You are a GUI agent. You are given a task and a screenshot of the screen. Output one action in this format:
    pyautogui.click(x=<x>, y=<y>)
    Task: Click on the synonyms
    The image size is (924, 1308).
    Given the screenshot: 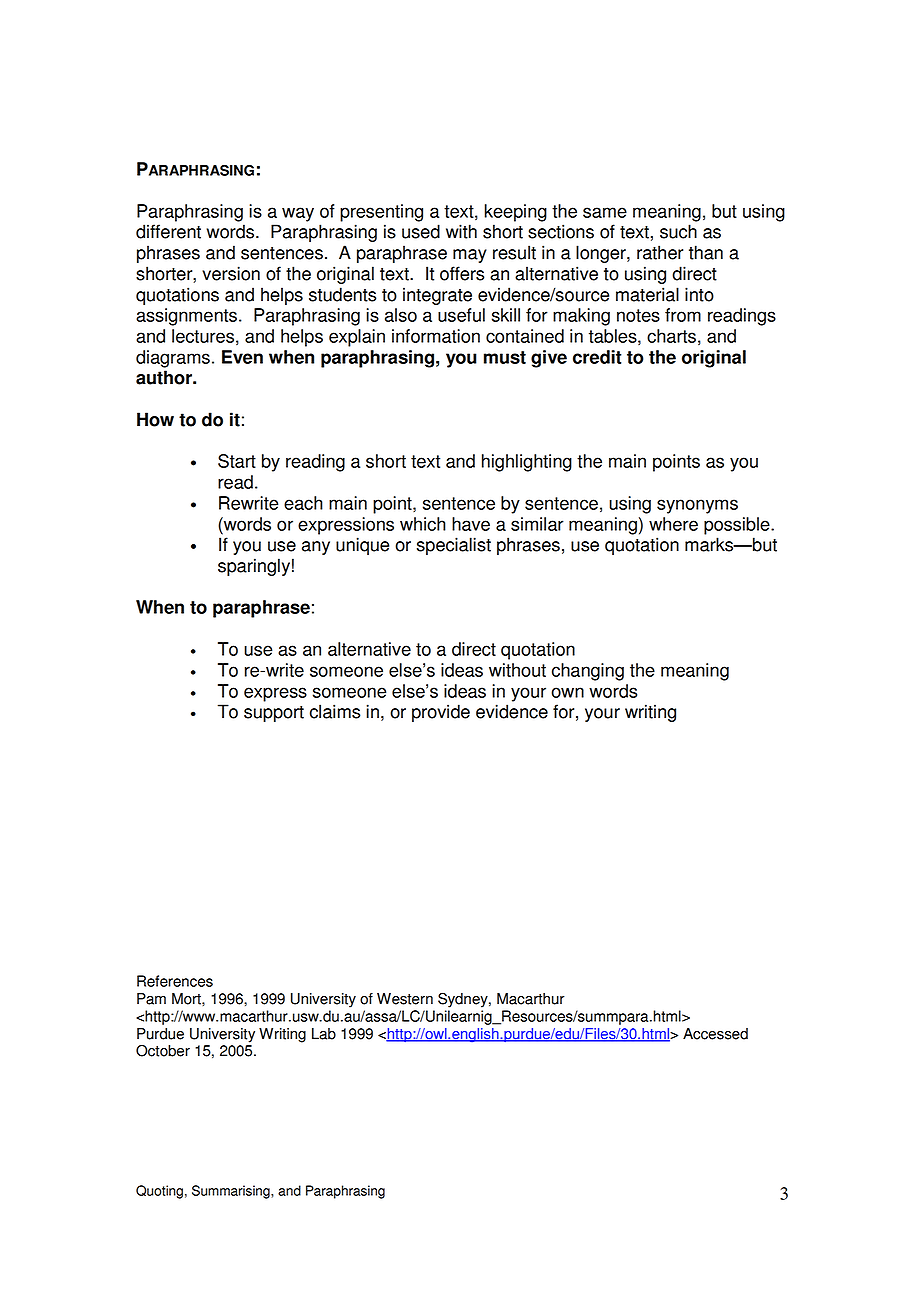 What is the action you would take?
    pyautogui.click(x=697, y=506)
